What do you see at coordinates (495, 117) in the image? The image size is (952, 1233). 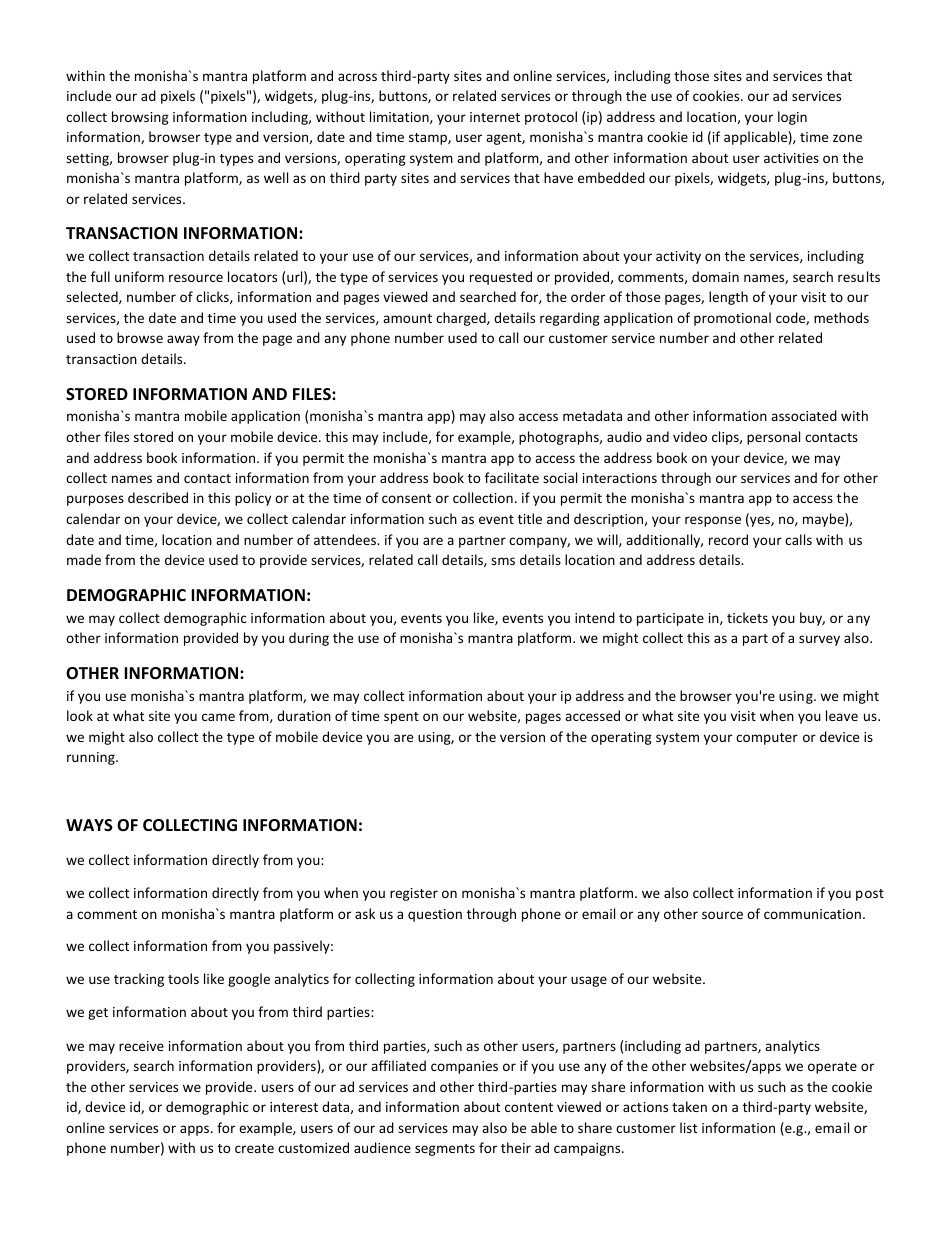 I see `internet` at bounding box center [495, 117].
